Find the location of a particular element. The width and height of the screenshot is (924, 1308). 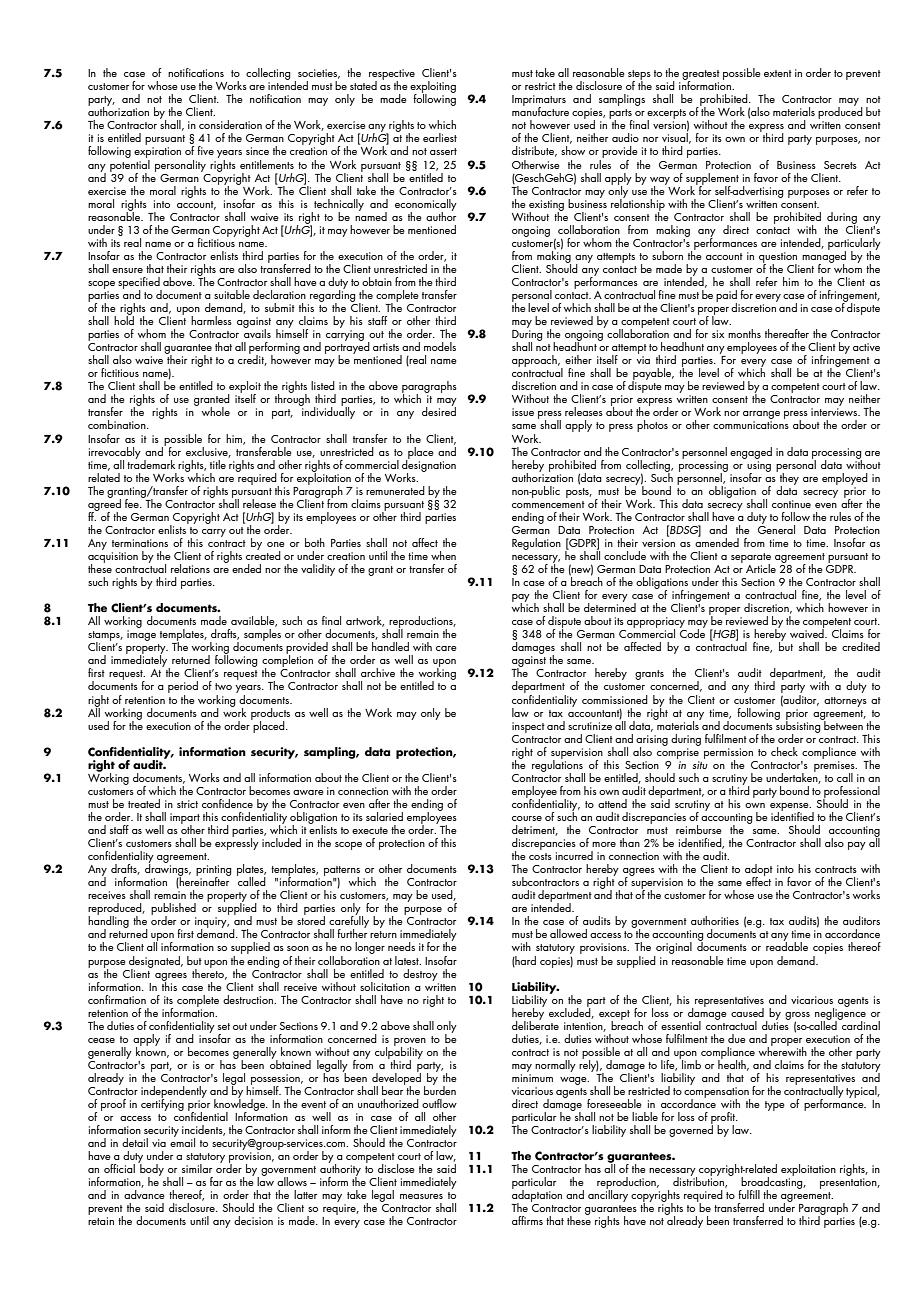

extent is located at coordinates (778, 73).
